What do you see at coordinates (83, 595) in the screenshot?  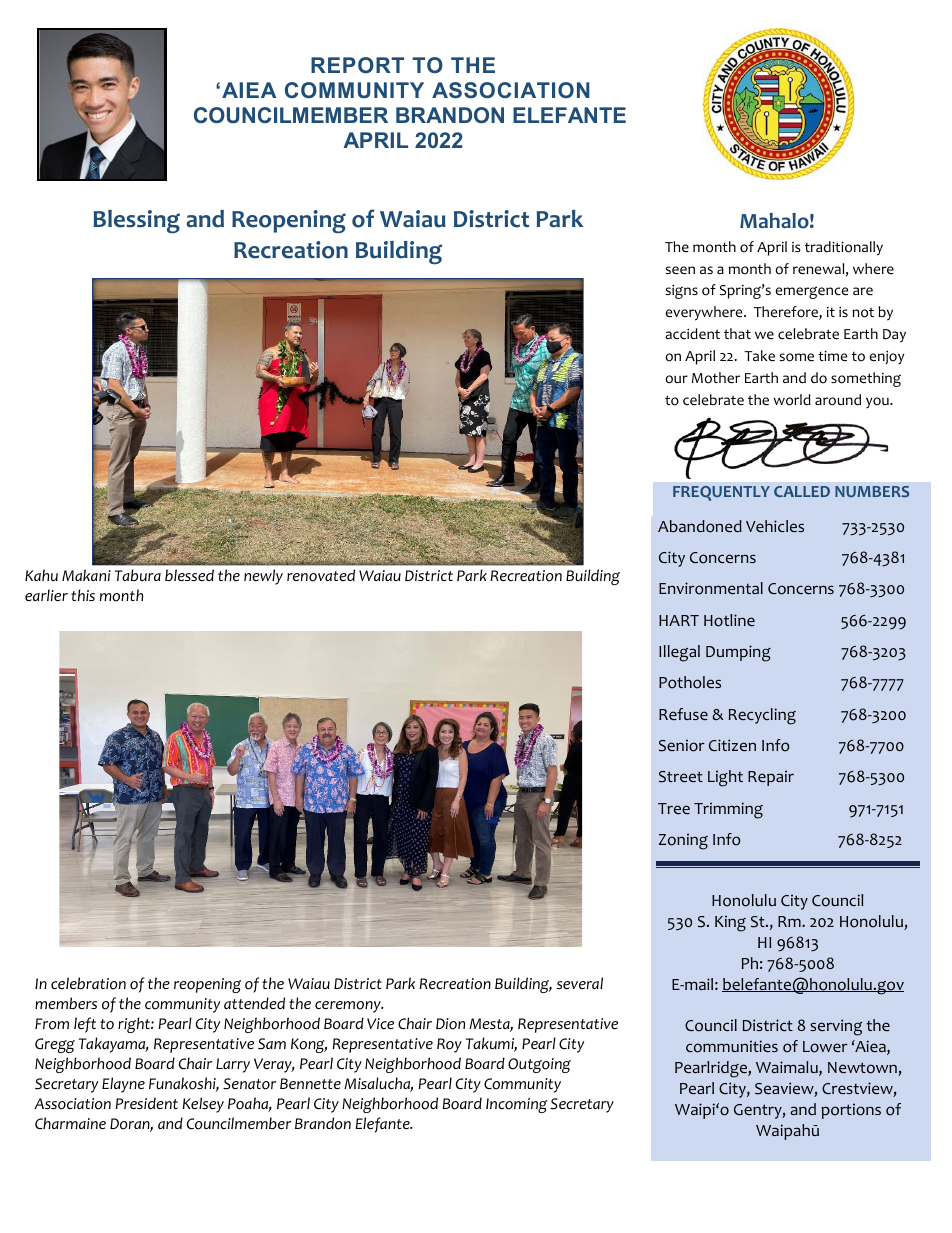 I see `this` at bounding box center [83, 595].
